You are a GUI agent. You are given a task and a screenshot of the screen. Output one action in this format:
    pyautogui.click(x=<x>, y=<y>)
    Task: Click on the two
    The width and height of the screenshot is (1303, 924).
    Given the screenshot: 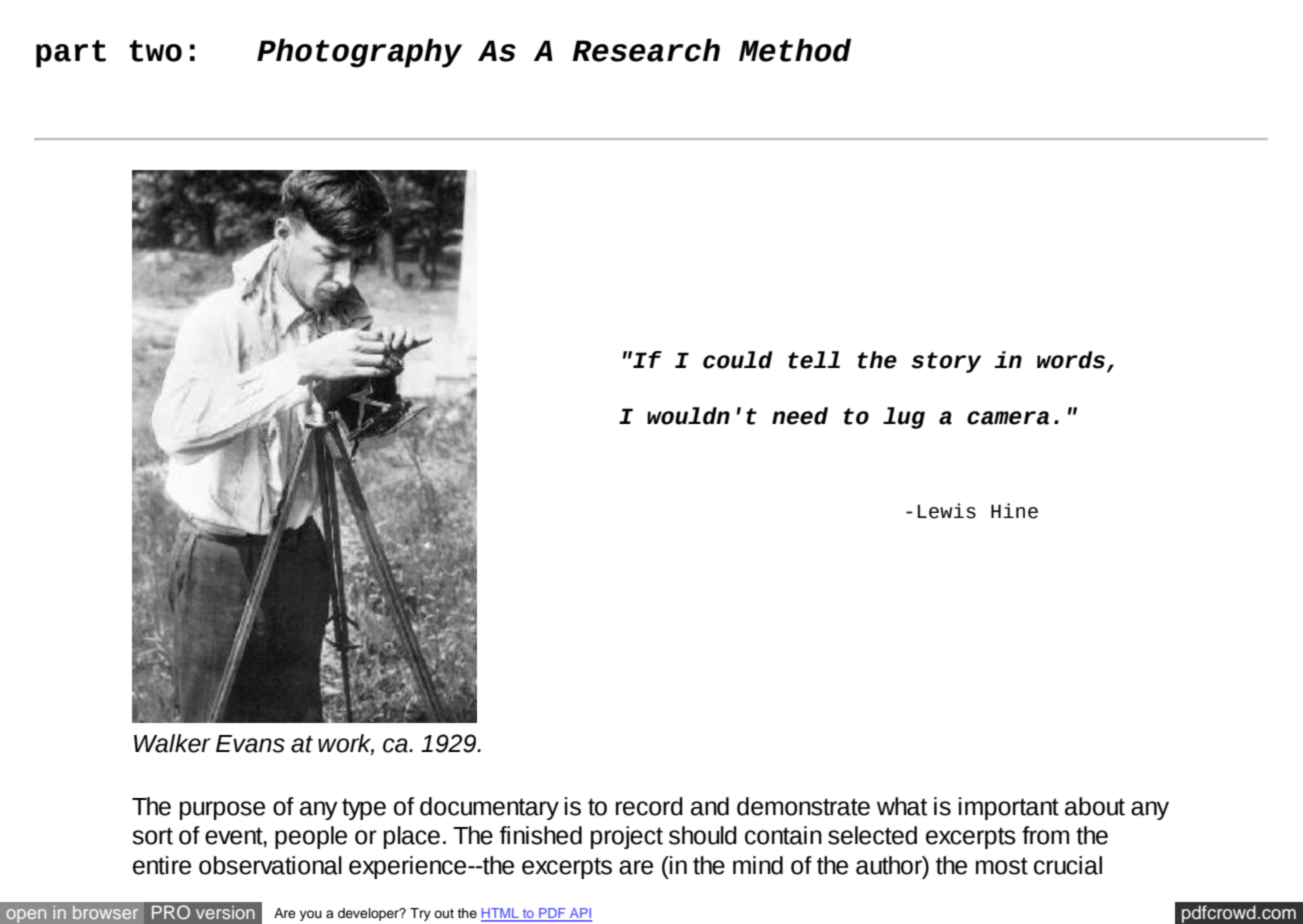 What is the action you would take?
    pyautogui.click(x=155, y=51)
